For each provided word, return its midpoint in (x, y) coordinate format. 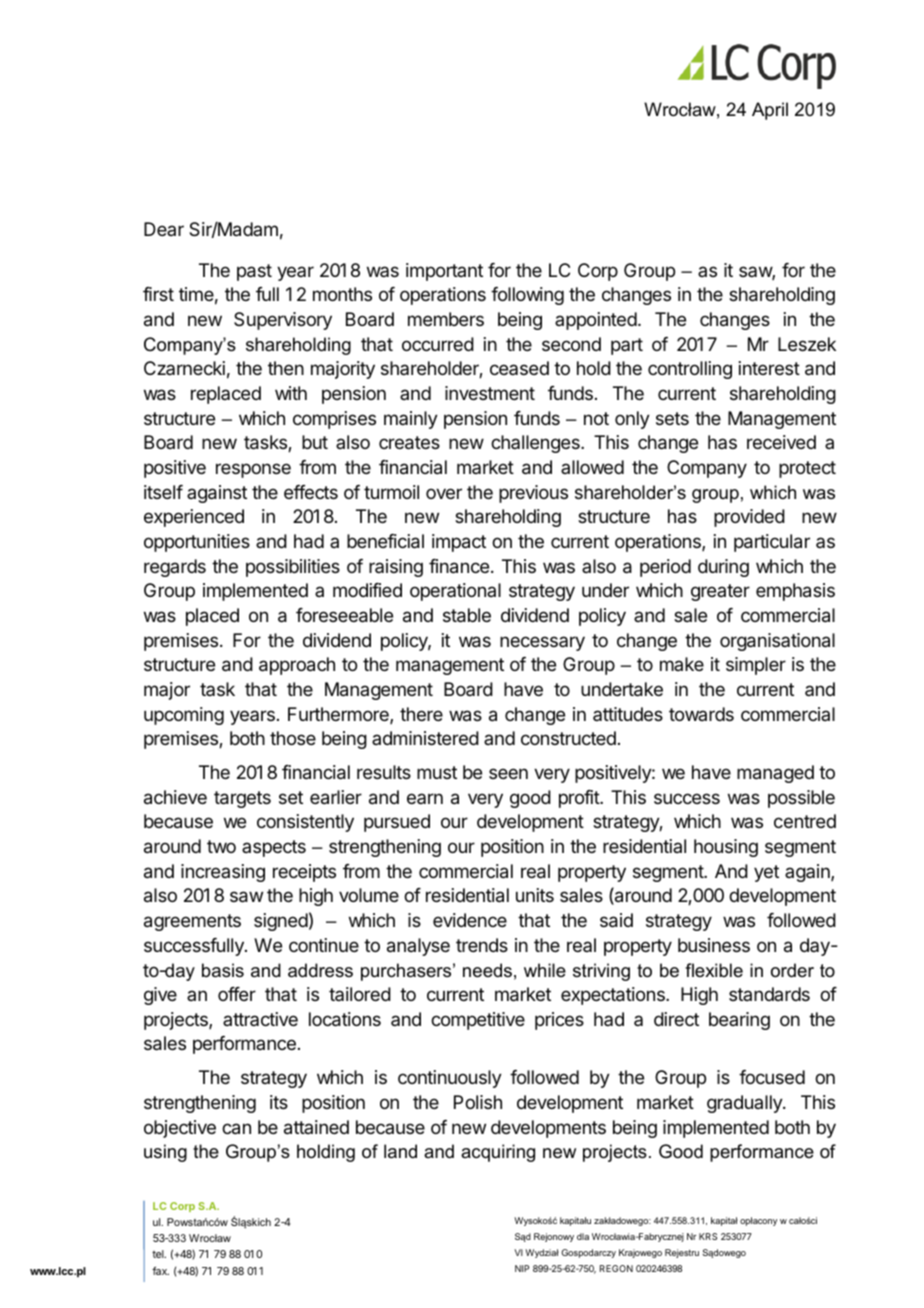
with (291, 393)
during (723, 568)
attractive (260, 1019)
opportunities (197, 543)
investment (490, 393)
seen (508, 773)
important (444, 272)
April (770, 111)
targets (242, 799)
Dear (164, 229)
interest (769, 368)
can (236, 1129)
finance (459, 566)
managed (775, 774)
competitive (478, 1021)
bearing (739, 1021)
